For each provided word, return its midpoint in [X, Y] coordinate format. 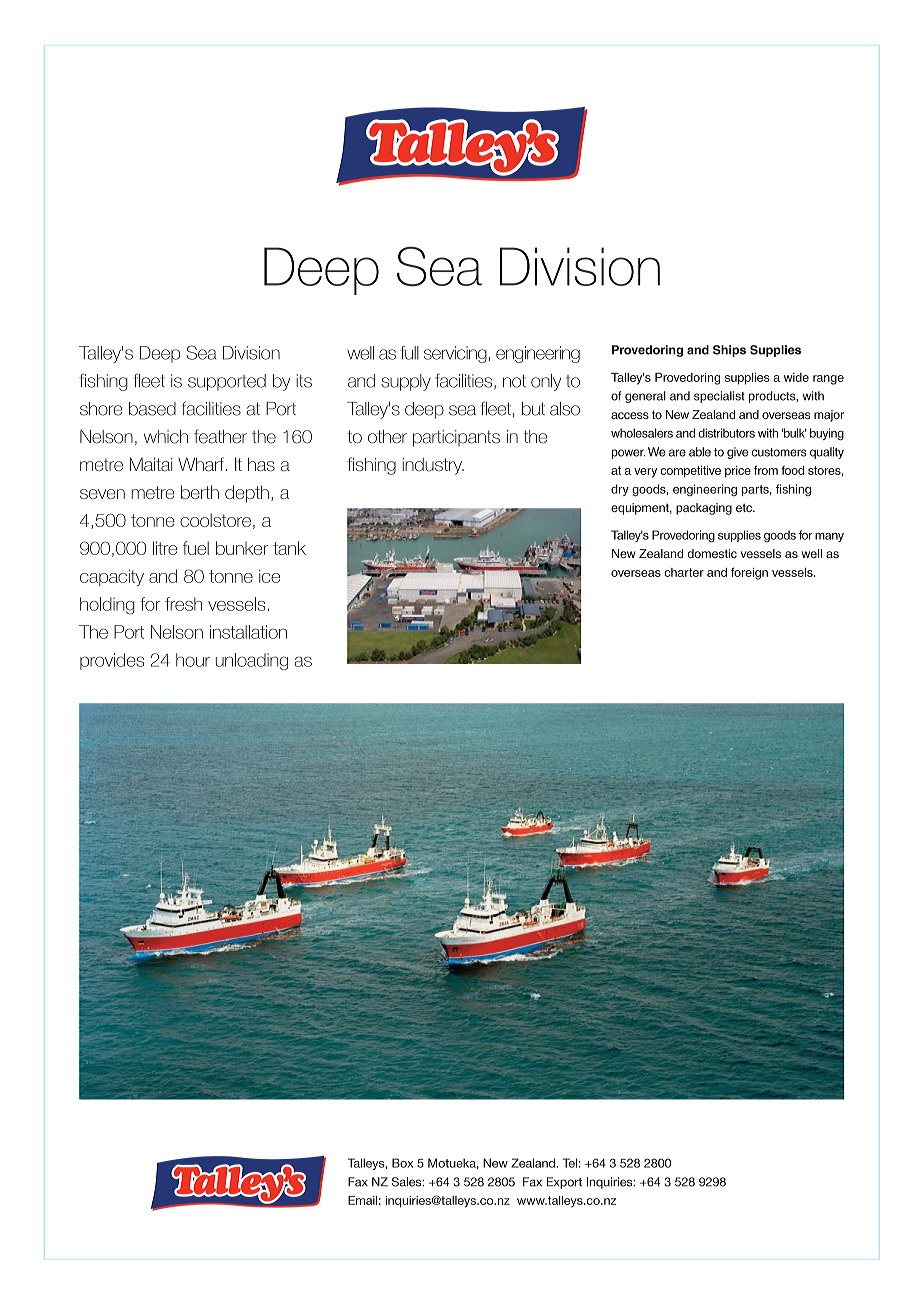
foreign [749, 573]
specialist [719, 397]
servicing [455, 354]
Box [402, 1163]
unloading [252, 661]
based [152, 409]
